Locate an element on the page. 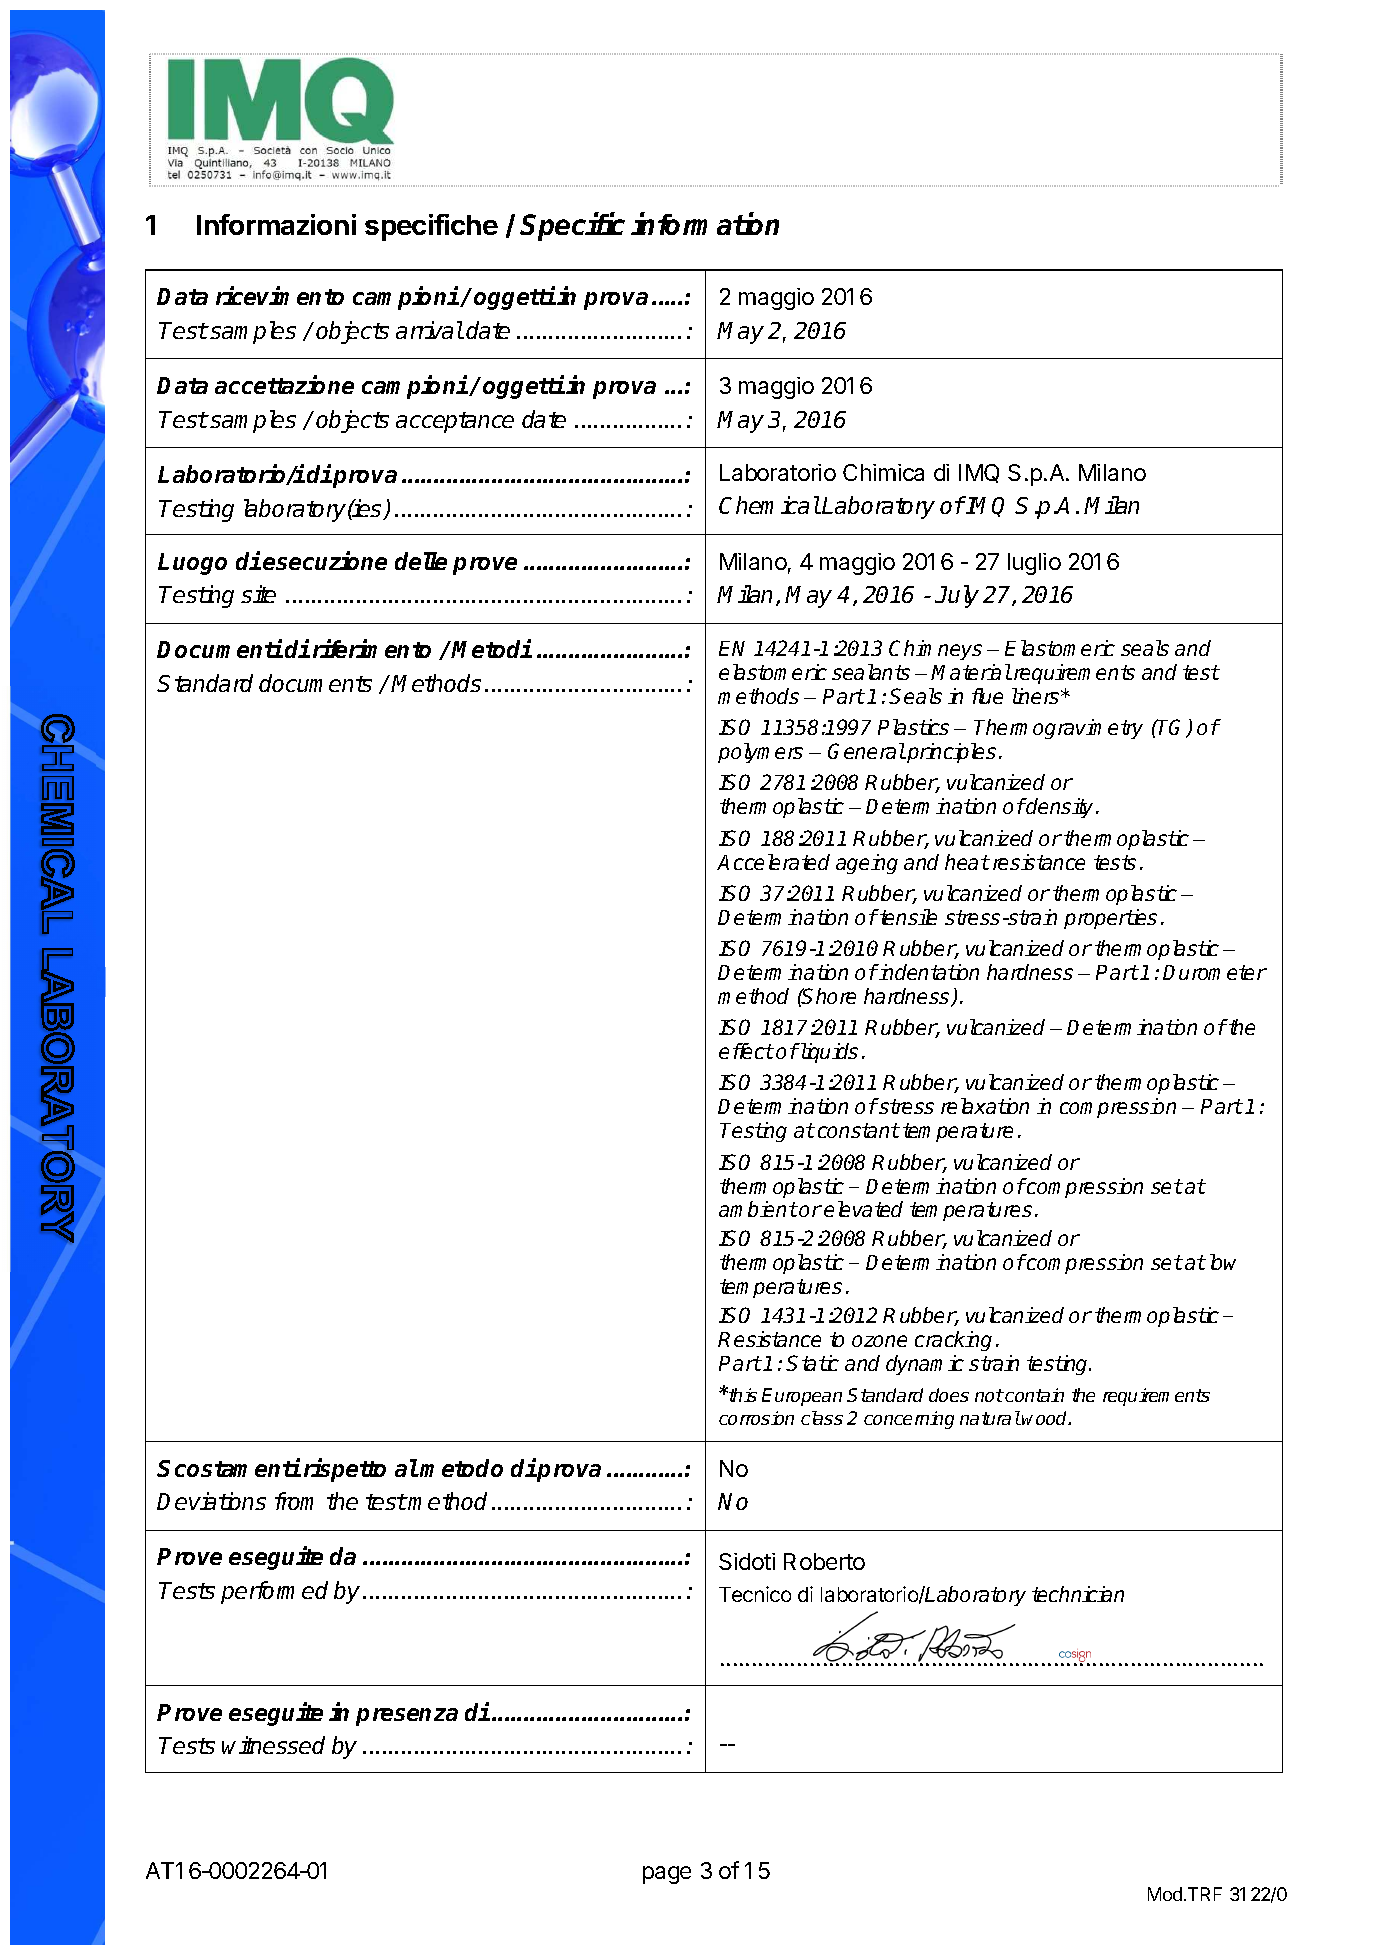 This page has width=1384, height=1959. relaxation is located at coordinates (985, 1106).
